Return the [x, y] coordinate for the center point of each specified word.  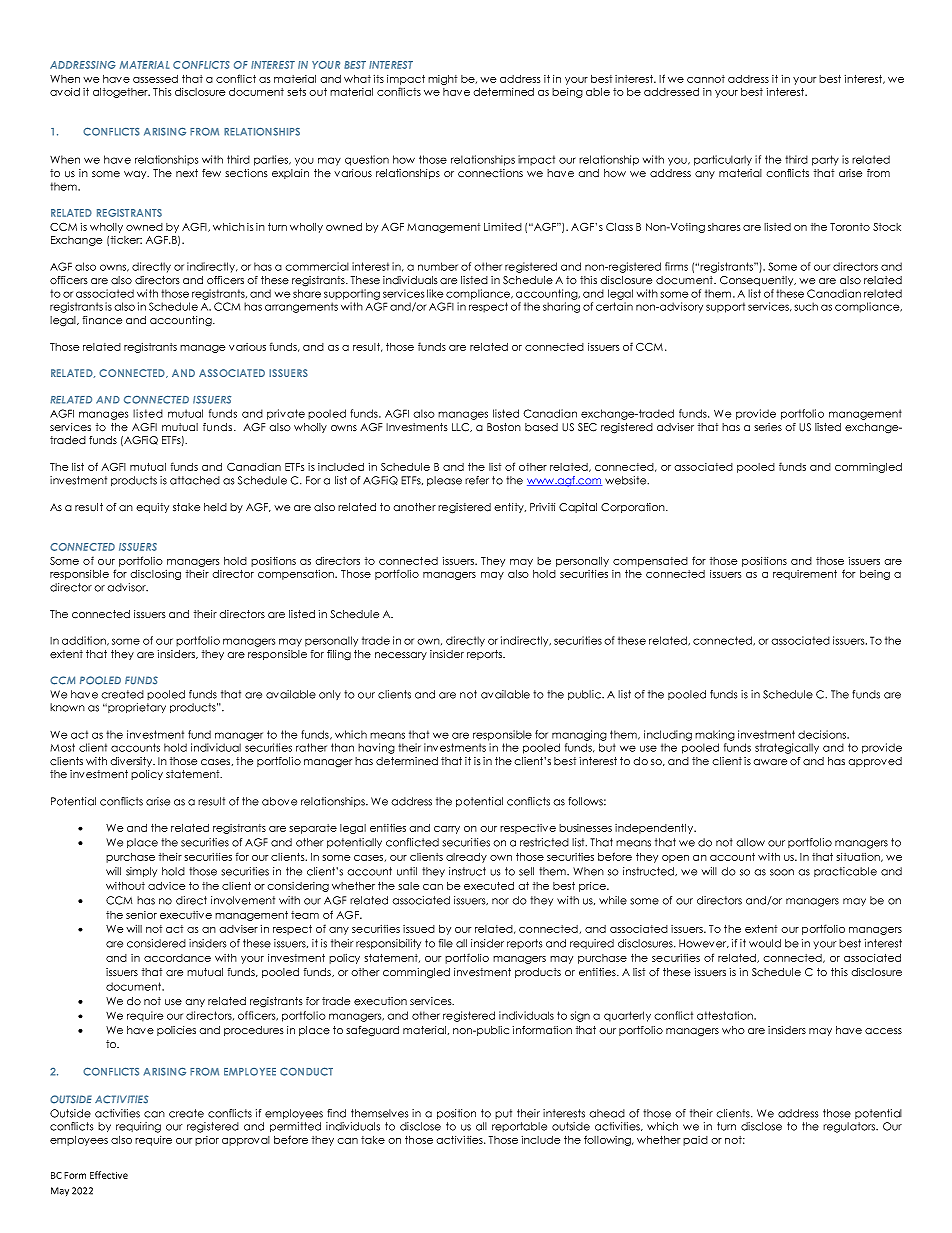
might [442, 80]
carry [447, 830]
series [768, 427]
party [825, 160]
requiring [138, 1127]
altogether [121, 93]
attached [195, 480]
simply [141, 872]
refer [477, 480]
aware [770, 762]
